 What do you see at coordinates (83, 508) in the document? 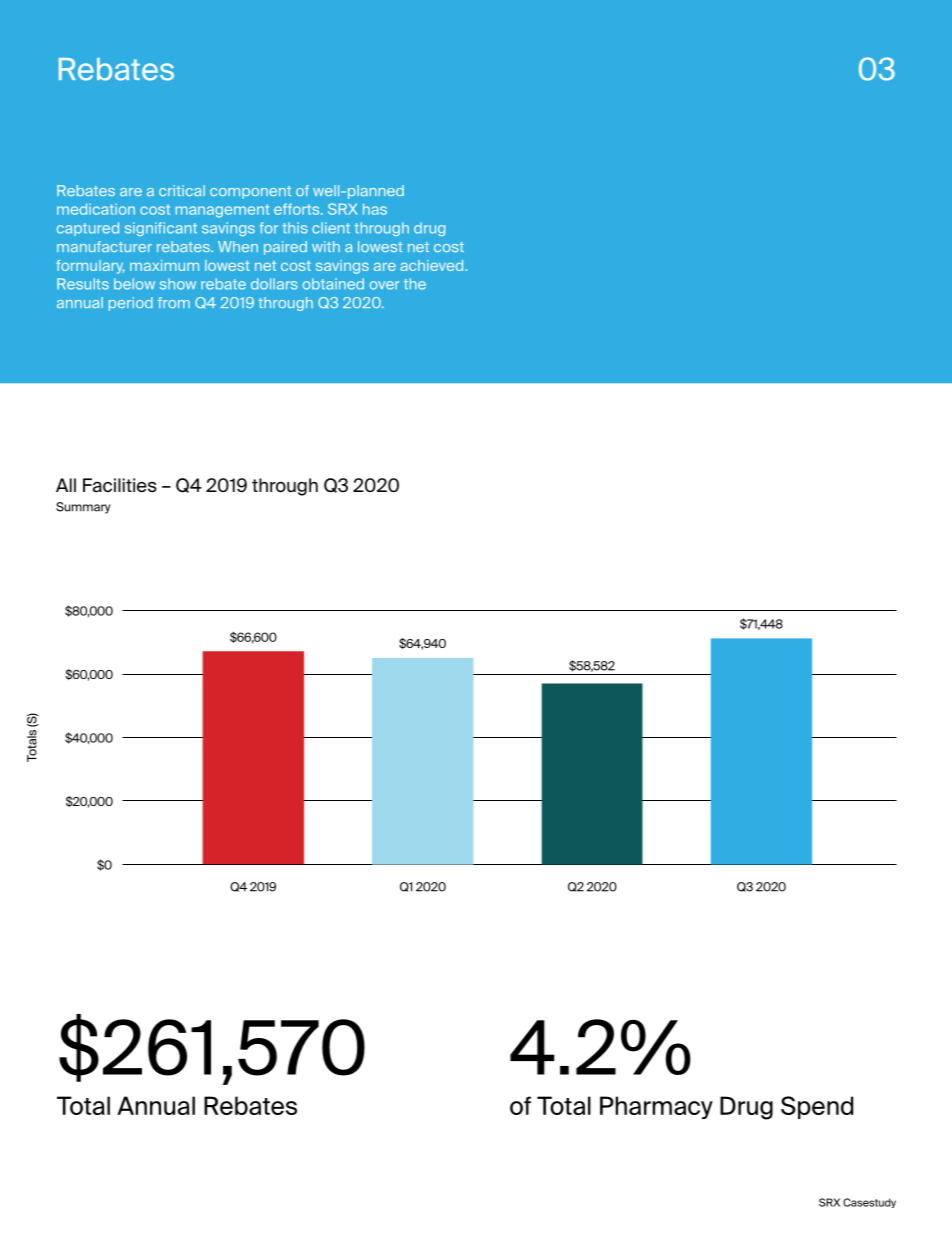
I see `Summary` at bounding box center [83, 508].
